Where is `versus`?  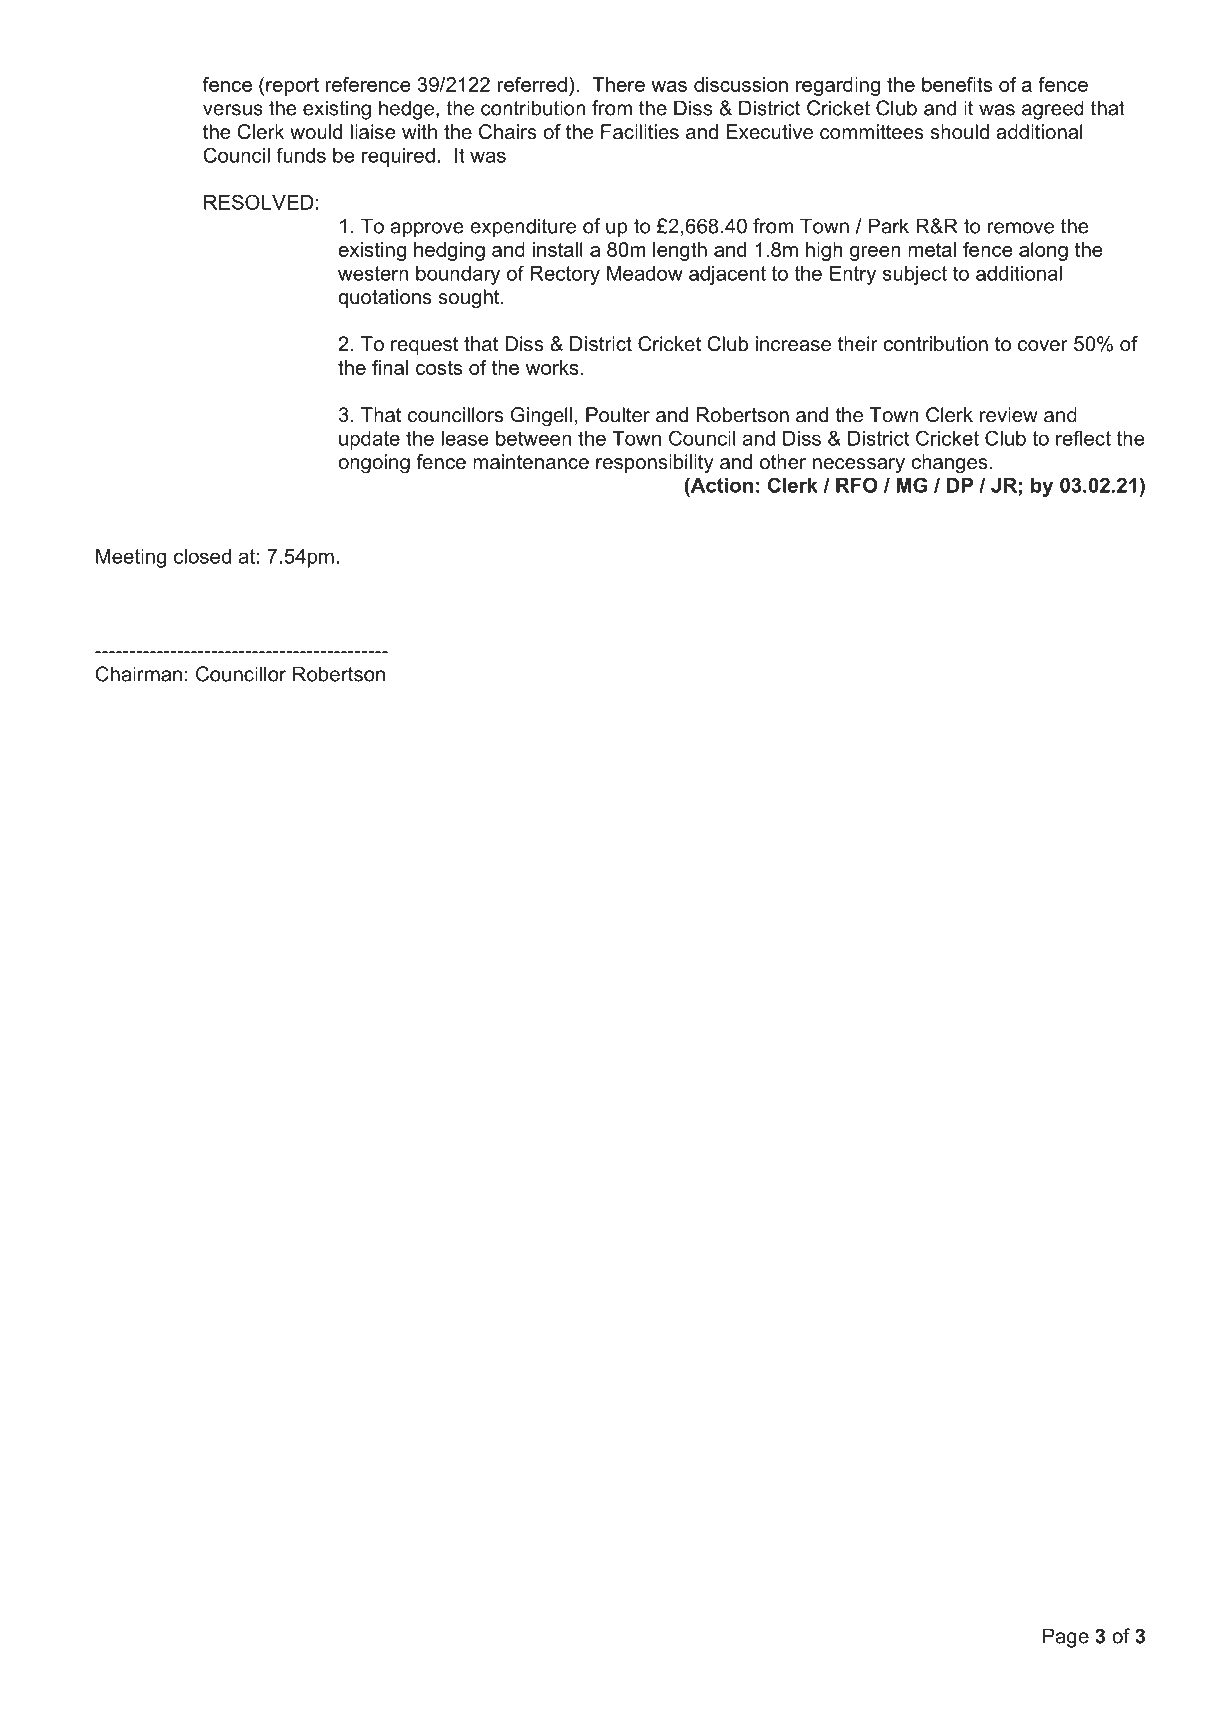 versus is located at coordinates (233, 110).
